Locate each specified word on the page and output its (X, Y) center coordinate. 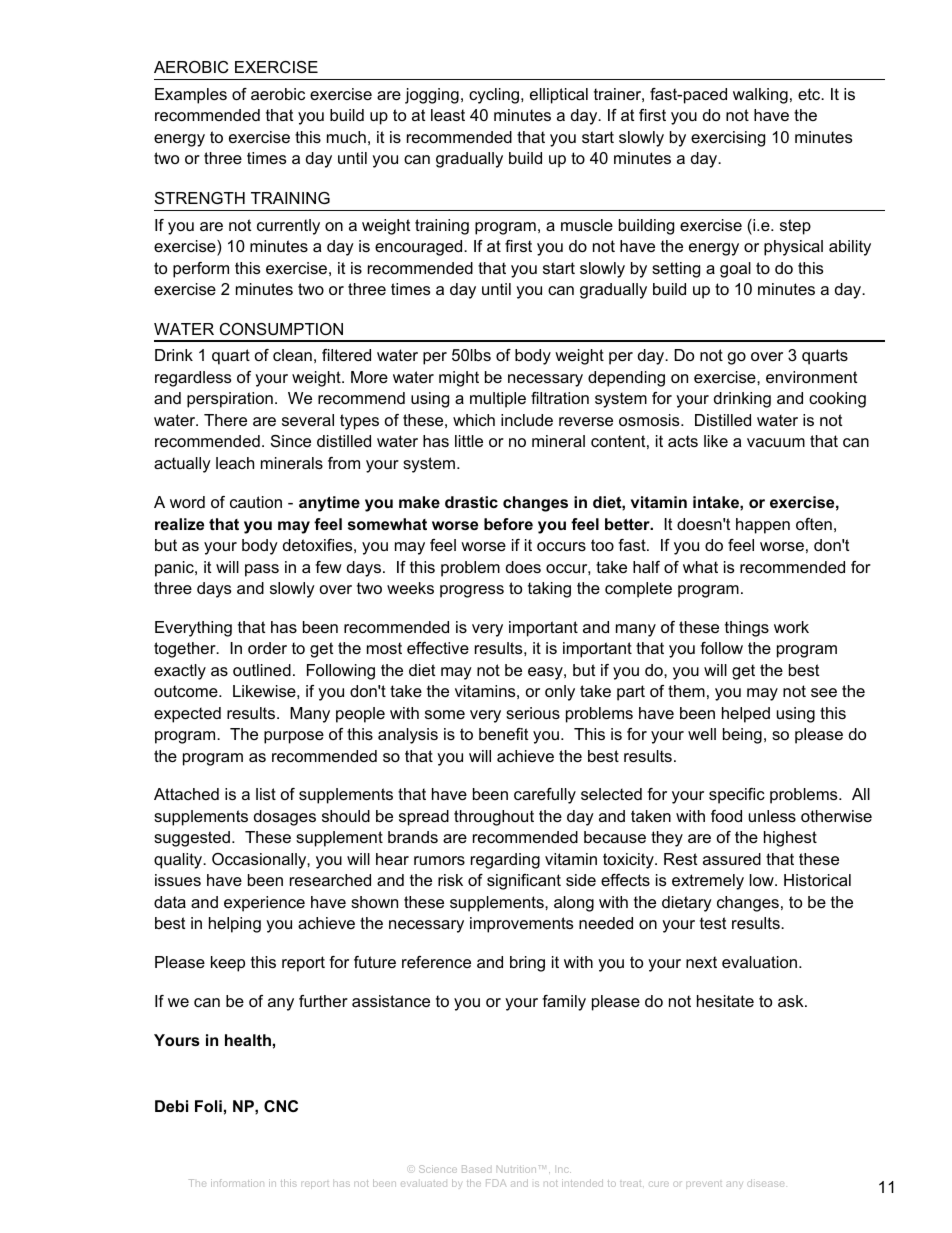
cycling (495, 96)
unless (772, 816)
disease (765, 1183)
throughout (494, 818)
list (266, 794)
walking (760, 96)
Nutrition (516, 1169)
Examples (191, 96)
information (237, 1183)
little (469, 441)
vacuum (776, 442)
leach (235, 463)
